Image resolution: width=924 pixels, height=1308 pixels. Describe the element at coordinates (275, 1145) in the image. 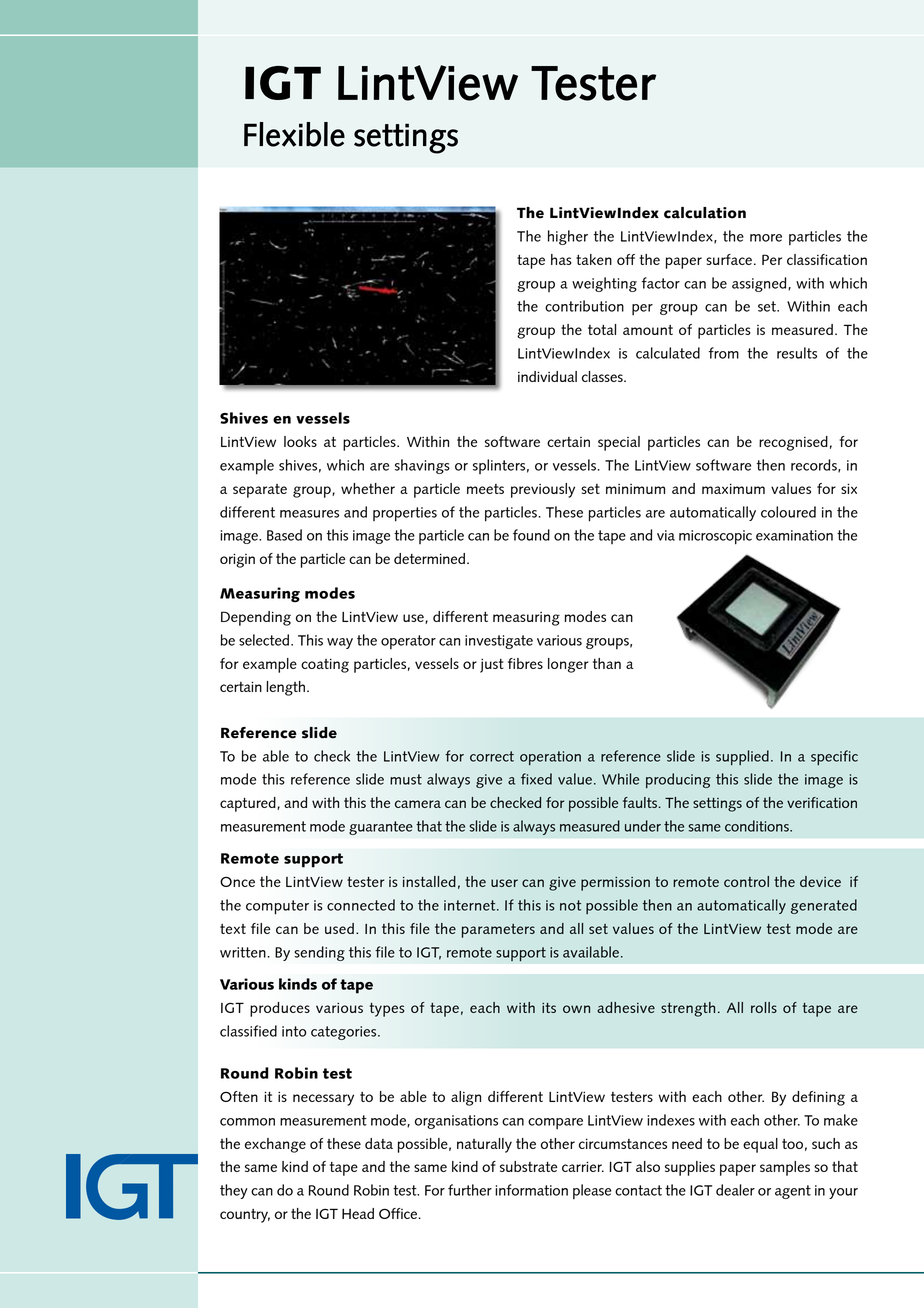

I see `exchange` at that location.
